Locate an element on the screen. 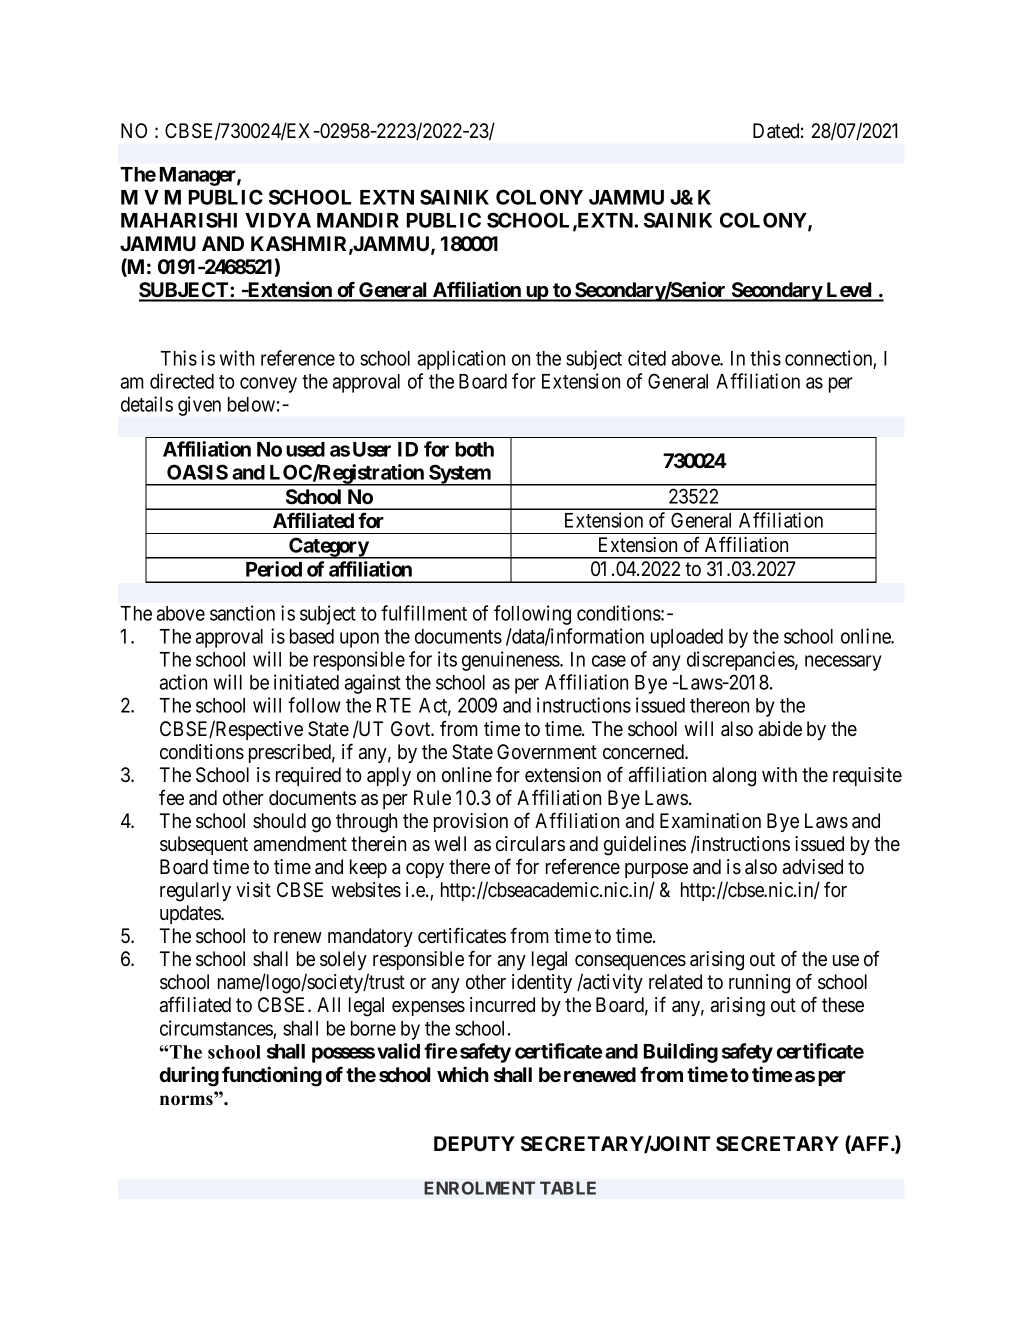  TABLE is located at coordinates (568, 1188).
